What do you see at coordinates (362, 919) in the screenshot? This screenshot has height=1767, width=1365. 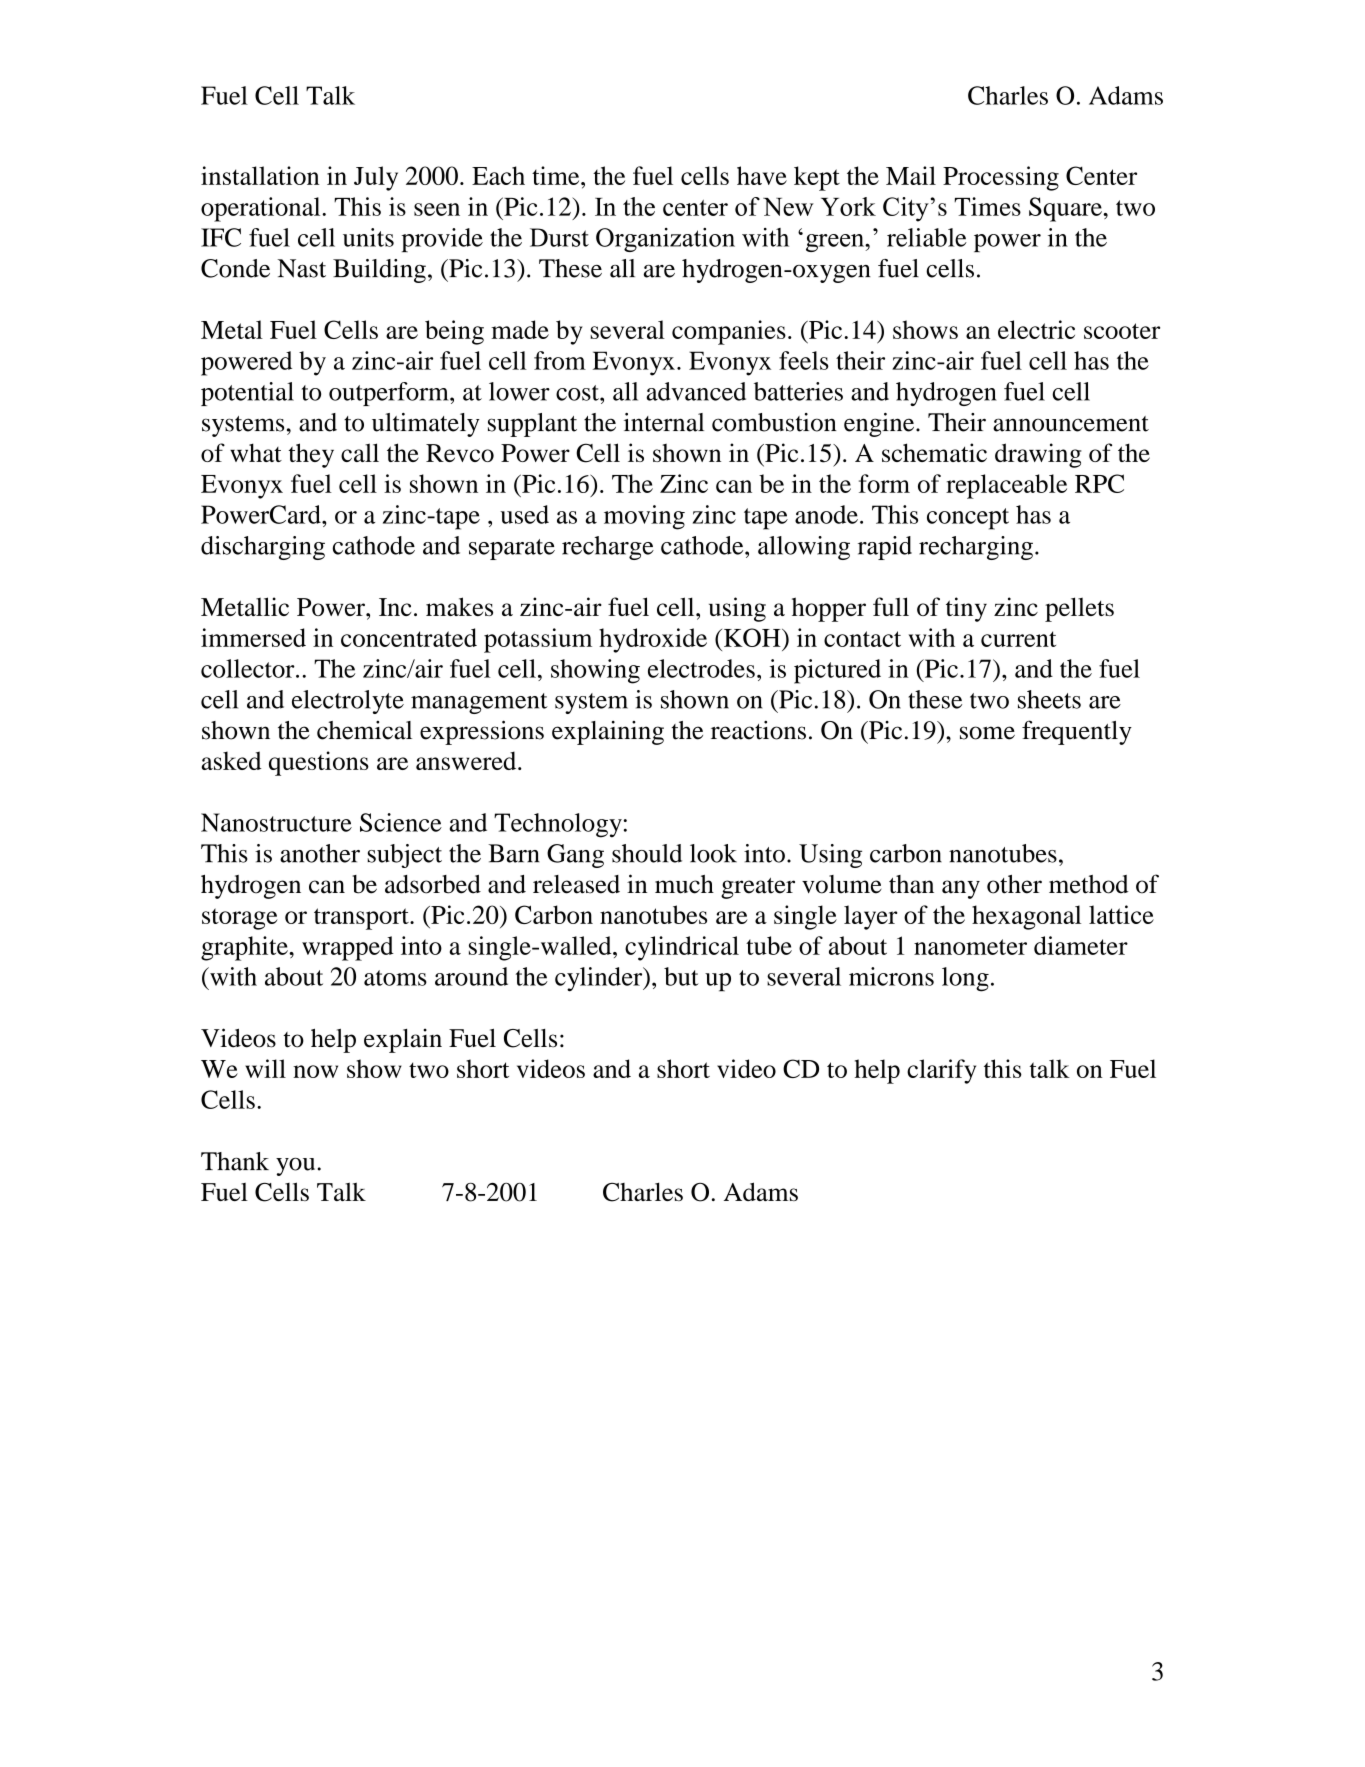 I see `transport` at bounding box center [362, 919].
